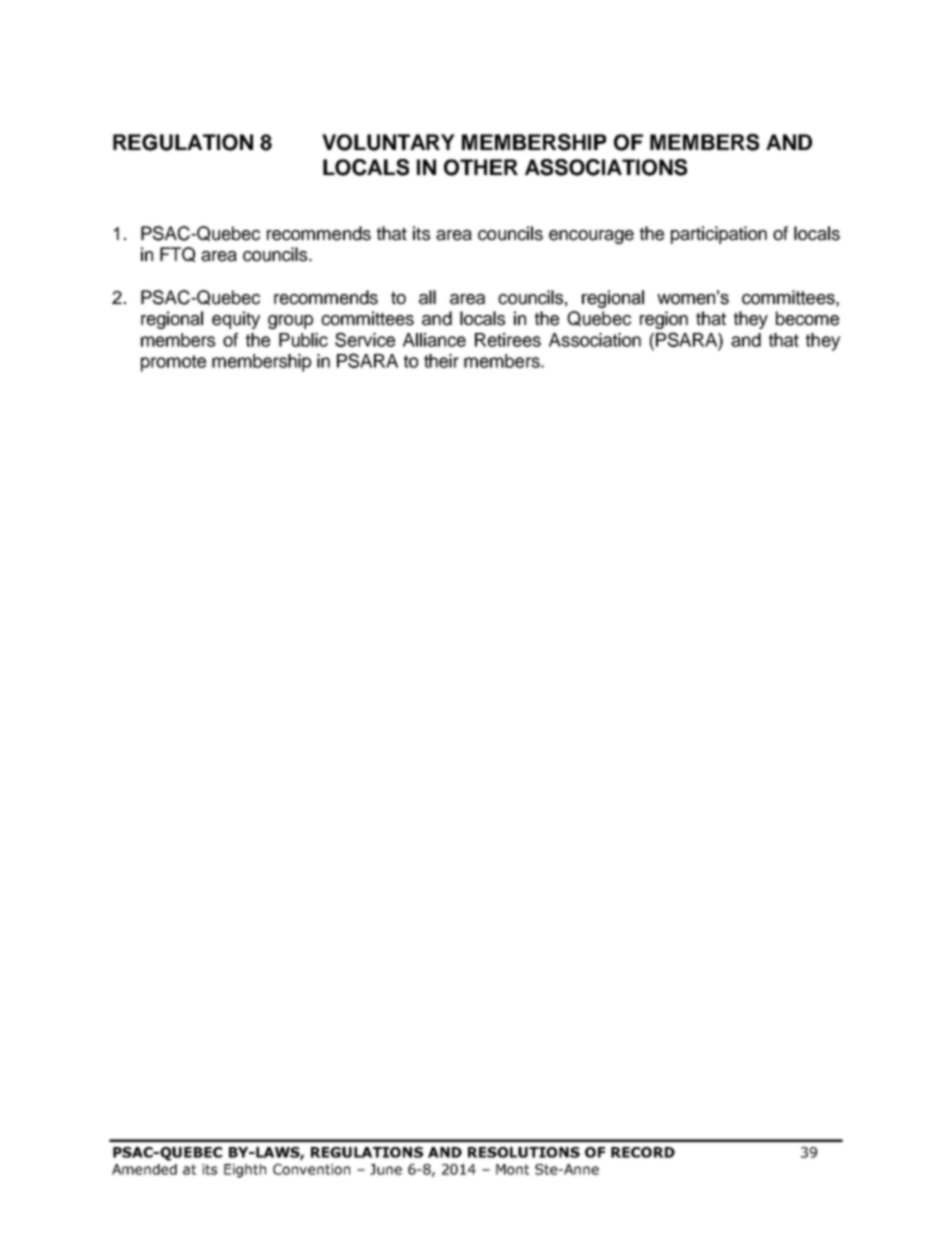 The height and width of the screenshot is (1233, 952). What do you see at coordinates (719, 235) in the screenshot?
I see `participation` at bounding box center [719, 235].
